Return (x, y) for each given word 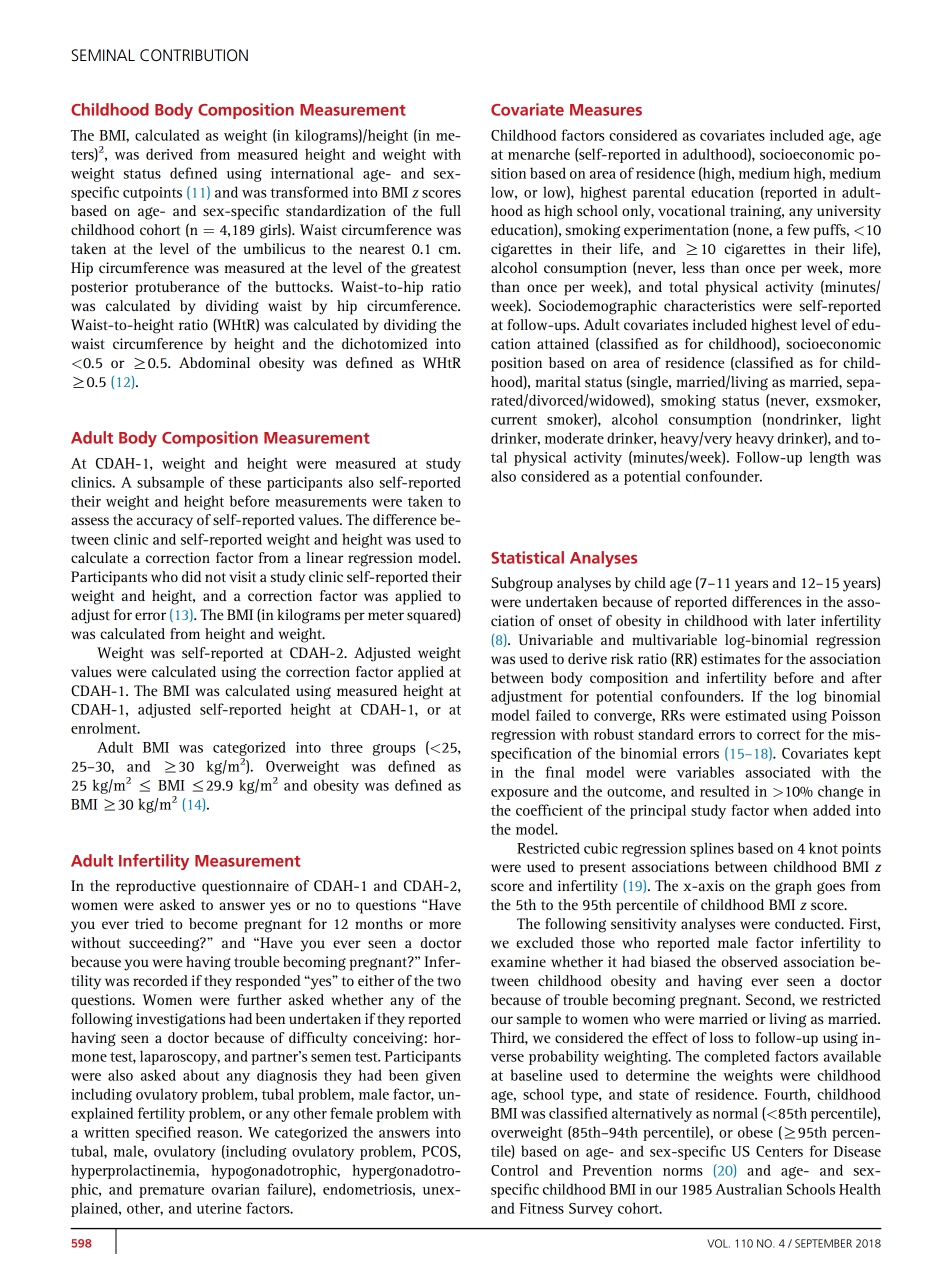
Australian (748, 1189)
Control (514, 1170)
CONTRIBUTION (194, 55)
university (849, 212)
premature (171, 1191)
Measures (606, 110)
